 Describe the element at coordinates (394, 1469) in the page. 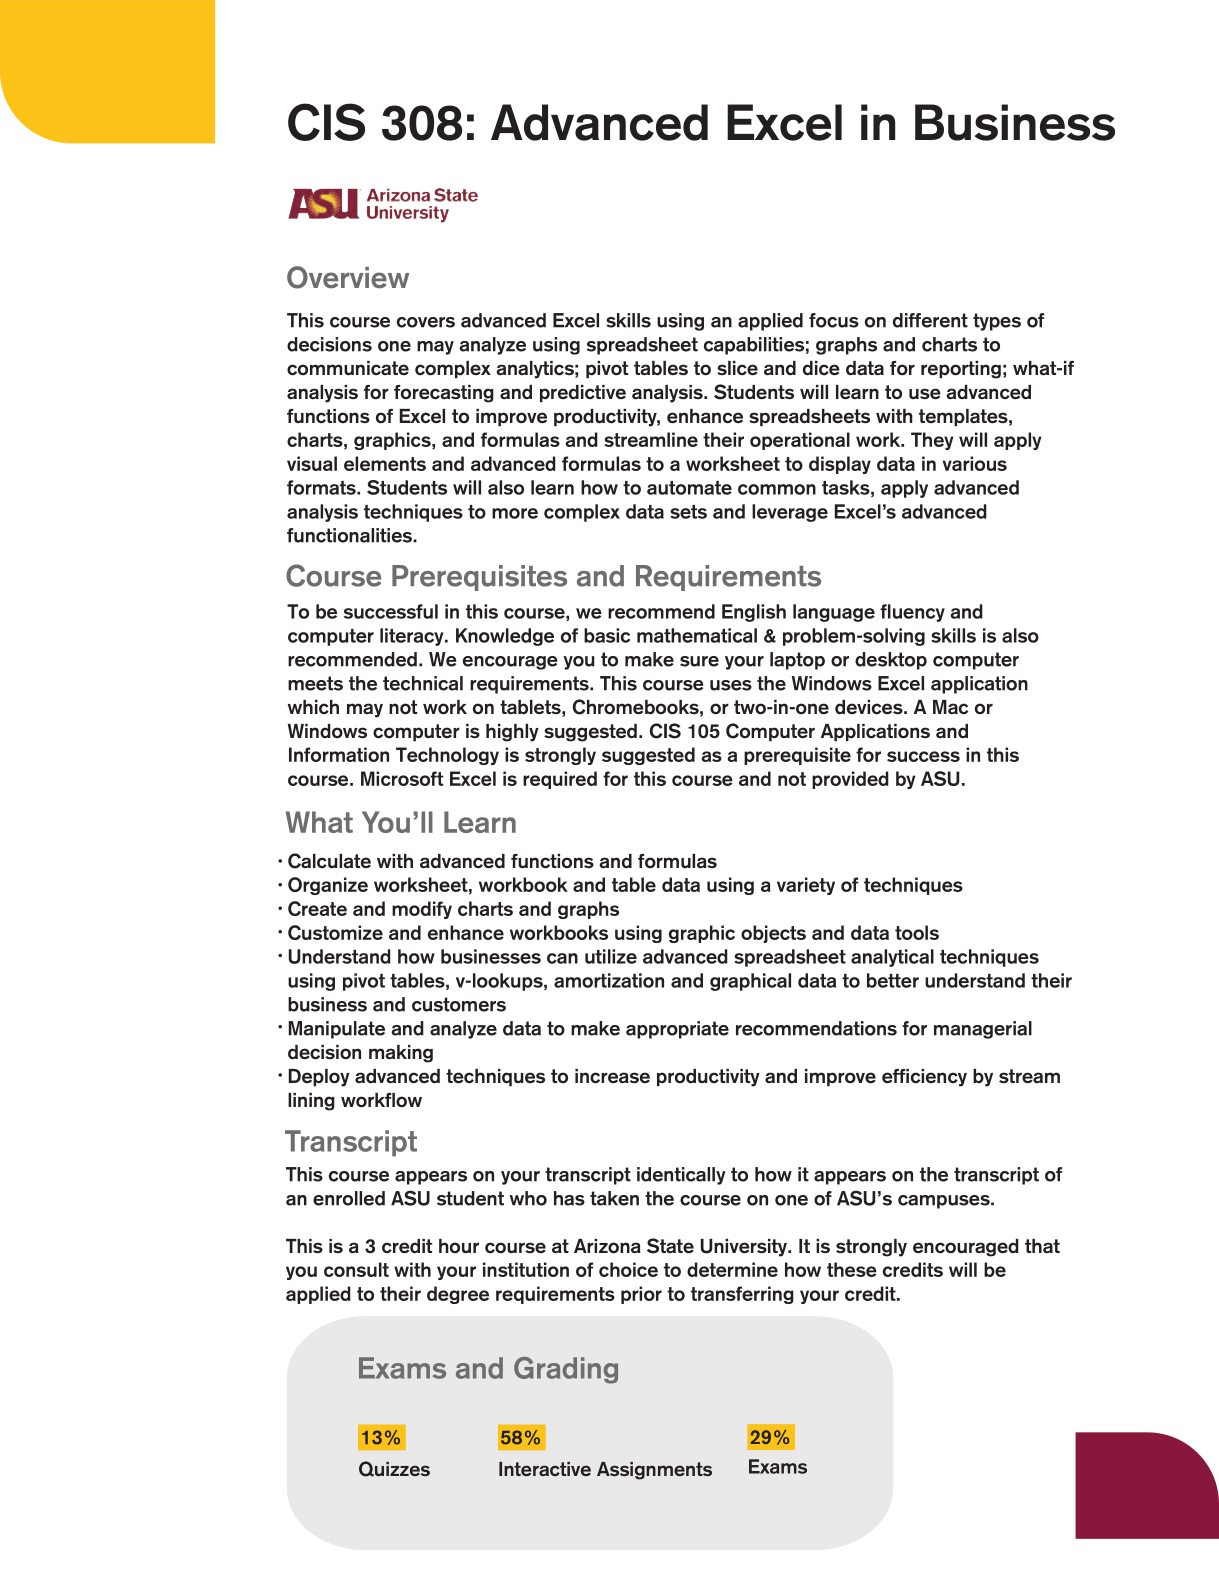

I see `Quizzes` at that location.
